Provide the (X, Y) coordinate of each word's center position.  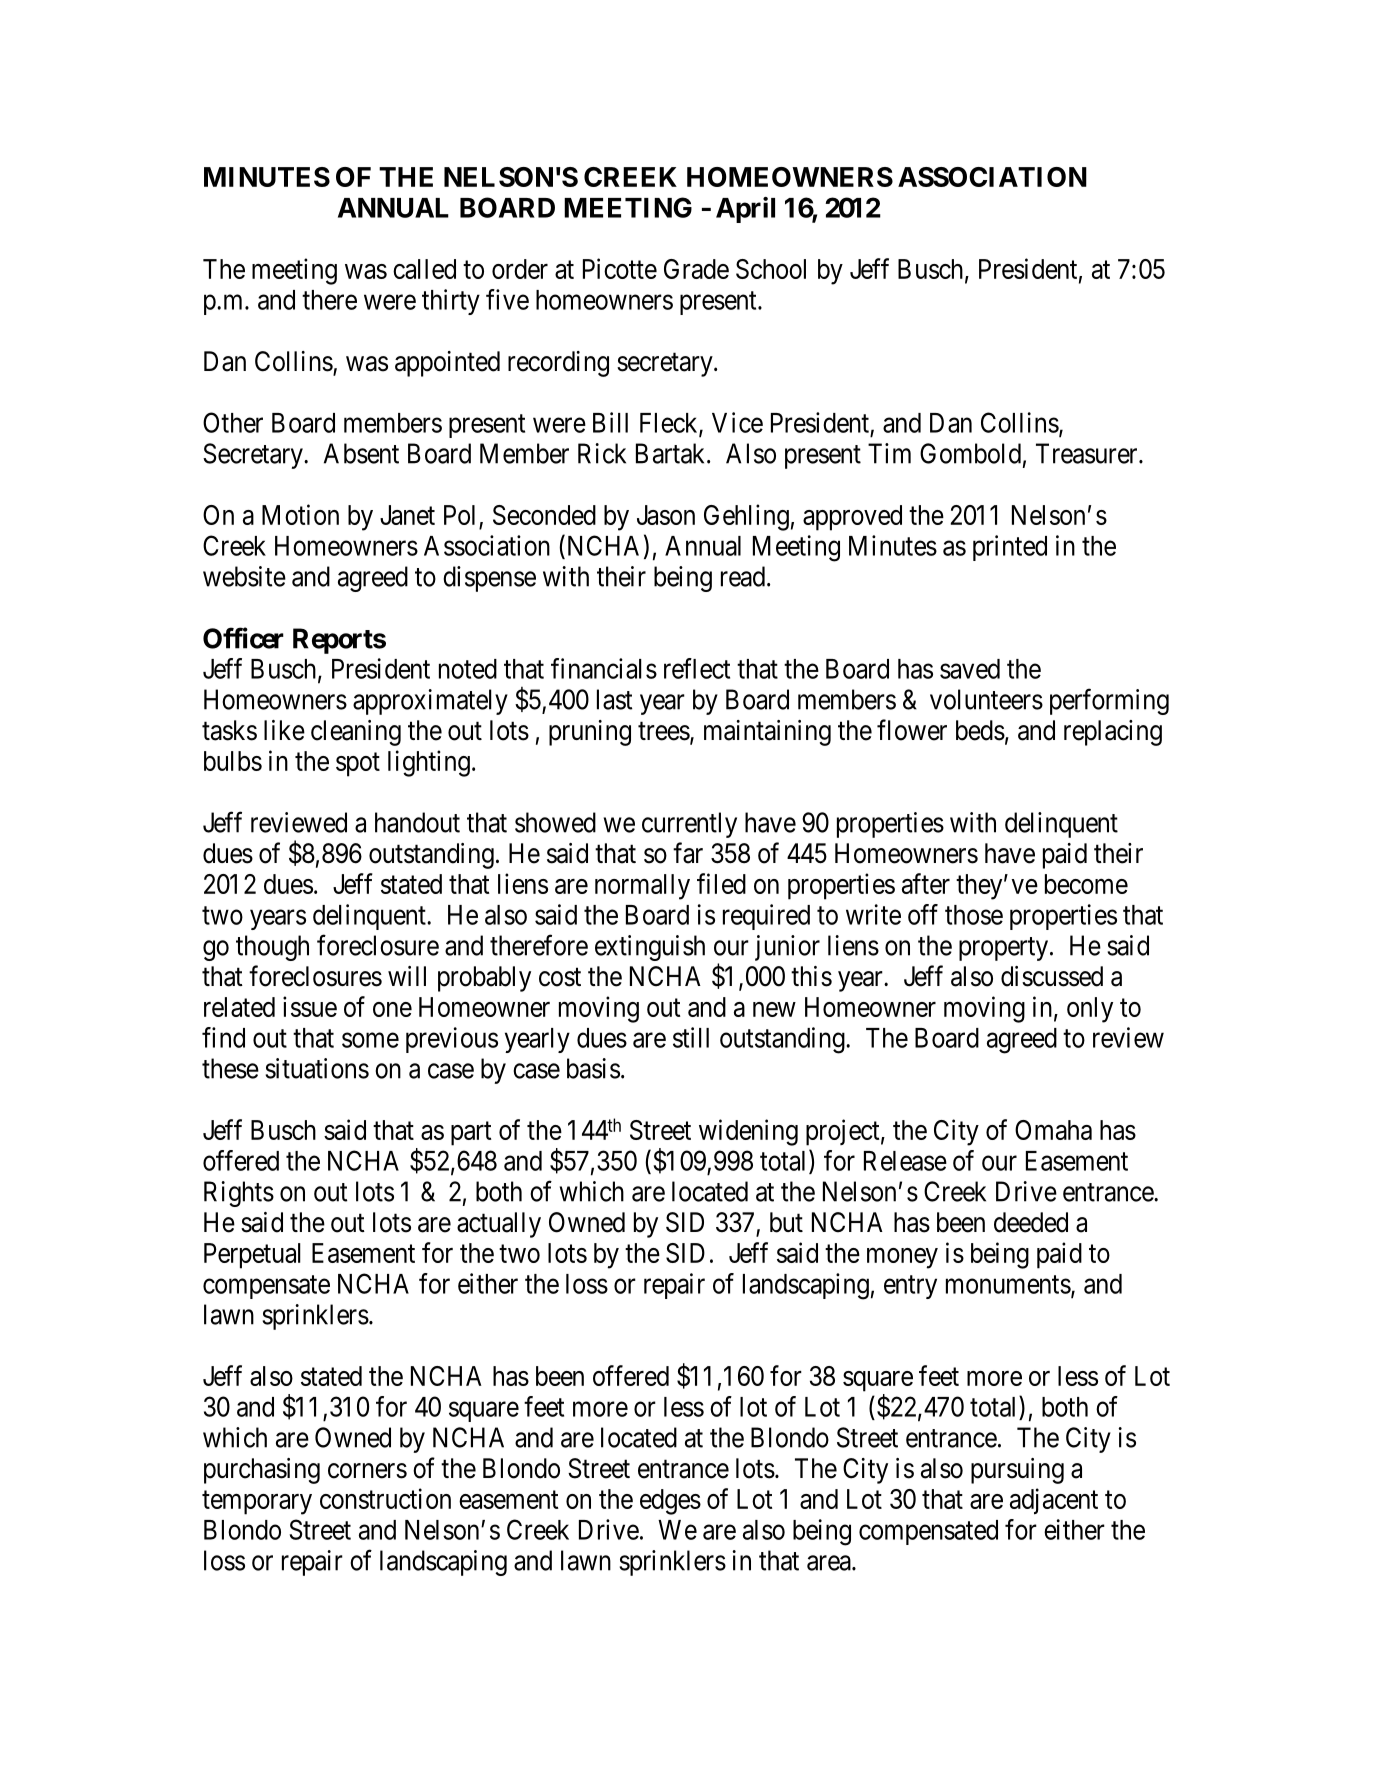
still (691, 1037)
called (424, 269)
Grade (696, 269)
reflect (697, 668)
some (370, 1040)
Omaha (1053, 1130)
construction (385, 1498)
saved (970, 669)
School (771, 269)
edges (670, 1502)
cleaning (356, 733)
